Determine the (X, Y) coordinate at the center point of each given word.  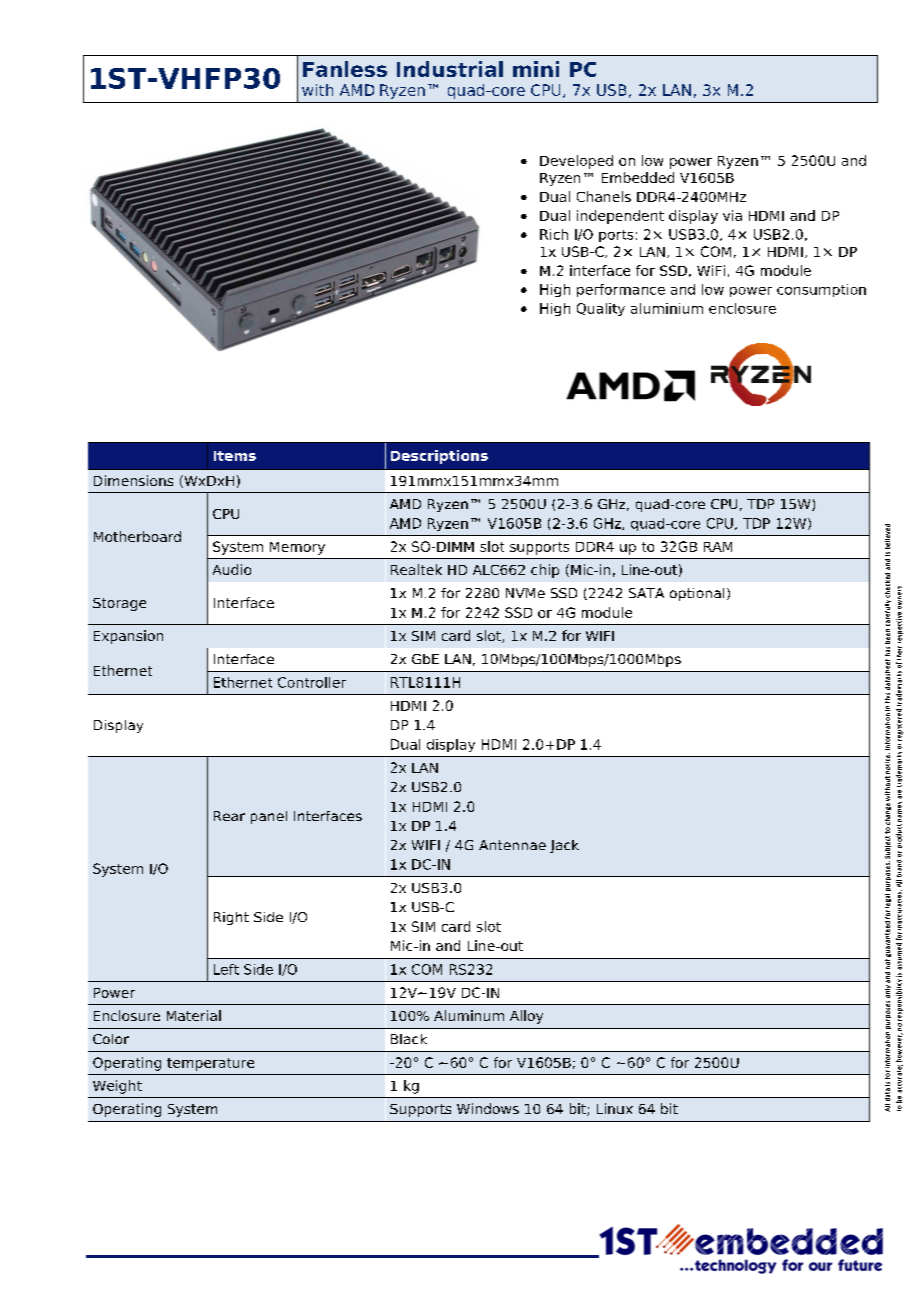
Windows (488, 1108)
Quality (601, 309)
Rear (229, 816)
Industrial (450, 69)
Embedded (638, 177)
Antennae (512, 845)
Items (235, 456)
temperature (210, 1064)
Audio (232, 569)
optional (697, 594)
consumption (821, 290)
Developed (576, 162)
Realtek (416, 569)
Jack (564, 846)
